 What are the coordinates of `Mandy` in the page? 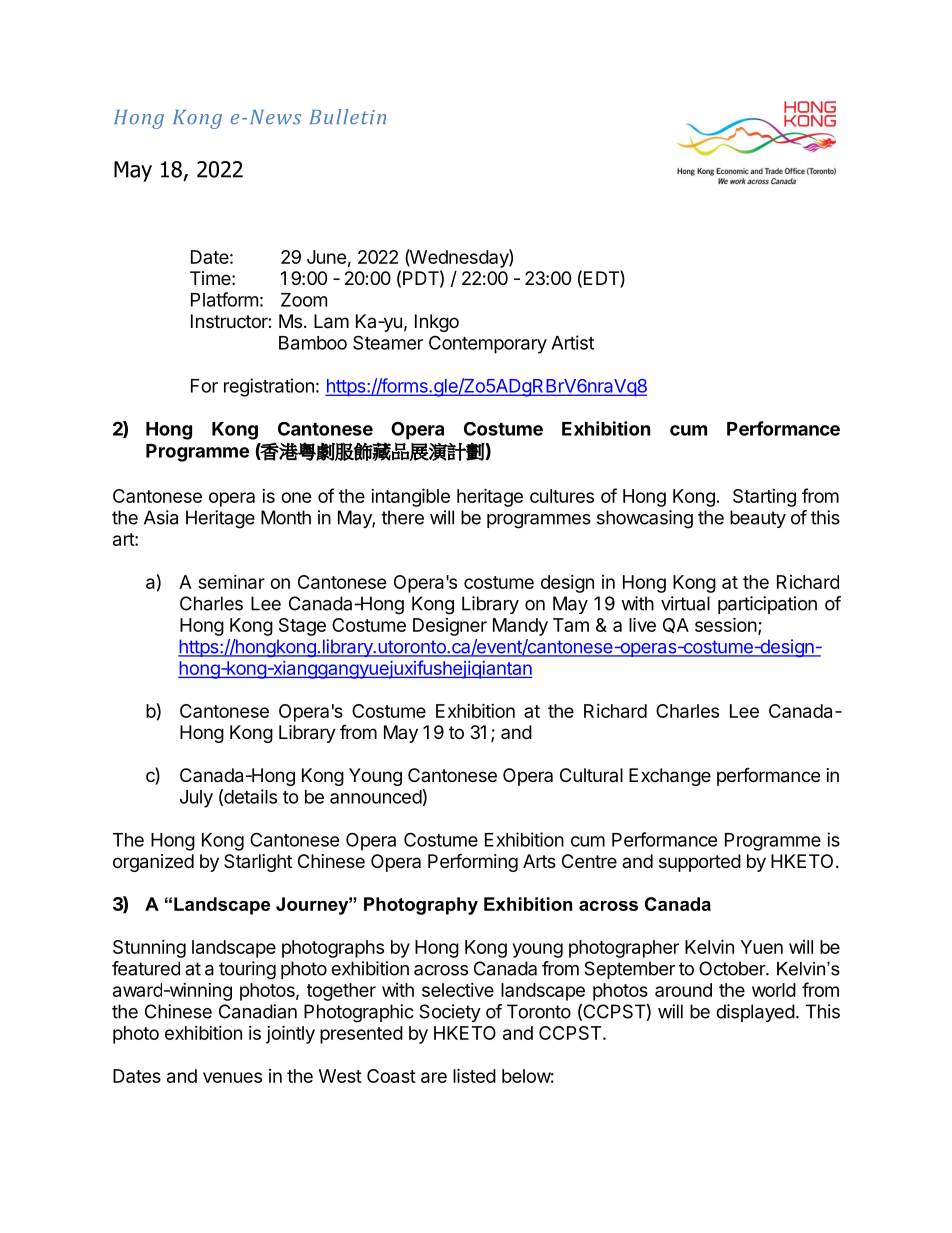 It's located at (520, 627).
